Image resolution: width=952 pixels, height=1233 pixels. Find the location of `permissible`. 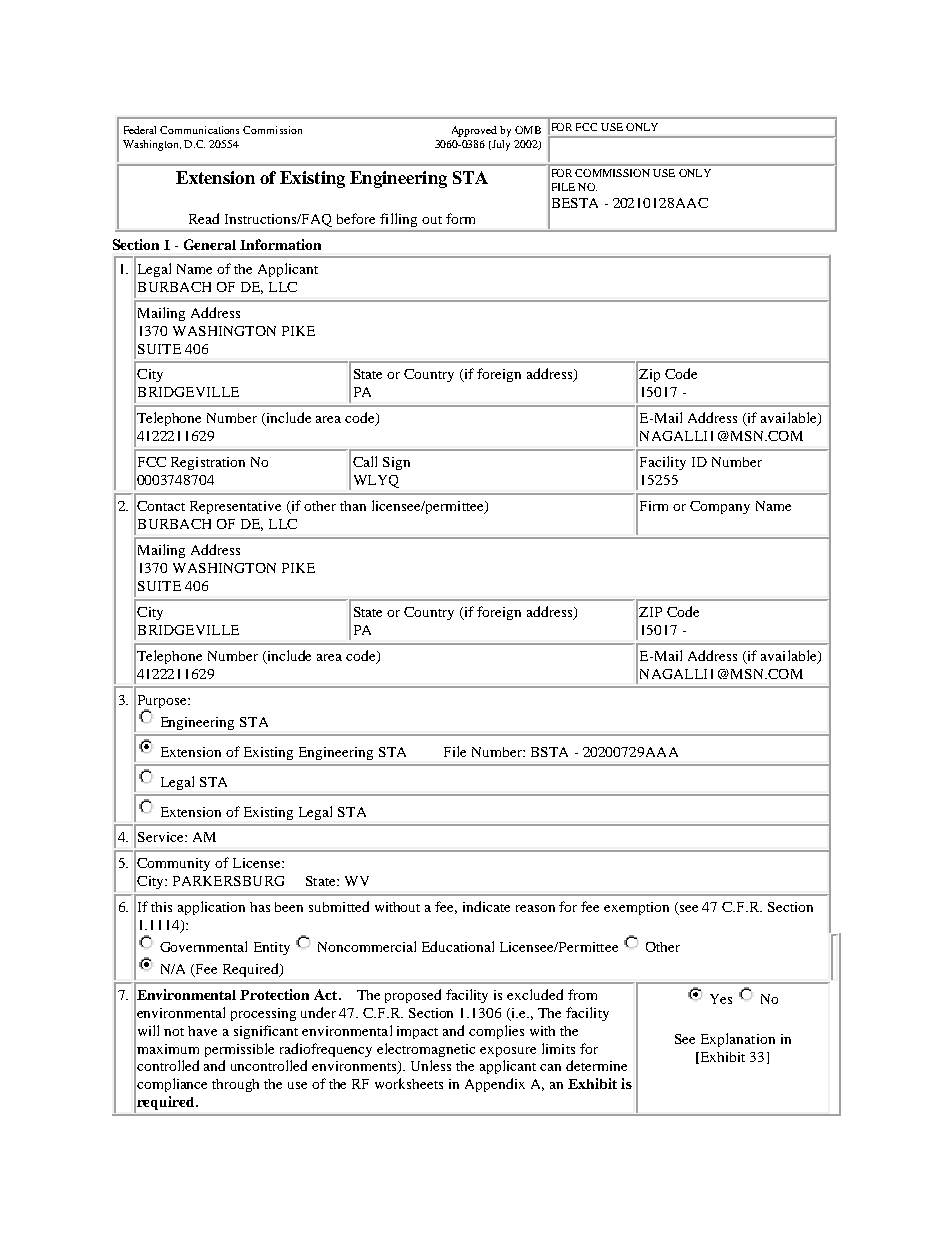

permissible is located at coordinates (239, 1050).
